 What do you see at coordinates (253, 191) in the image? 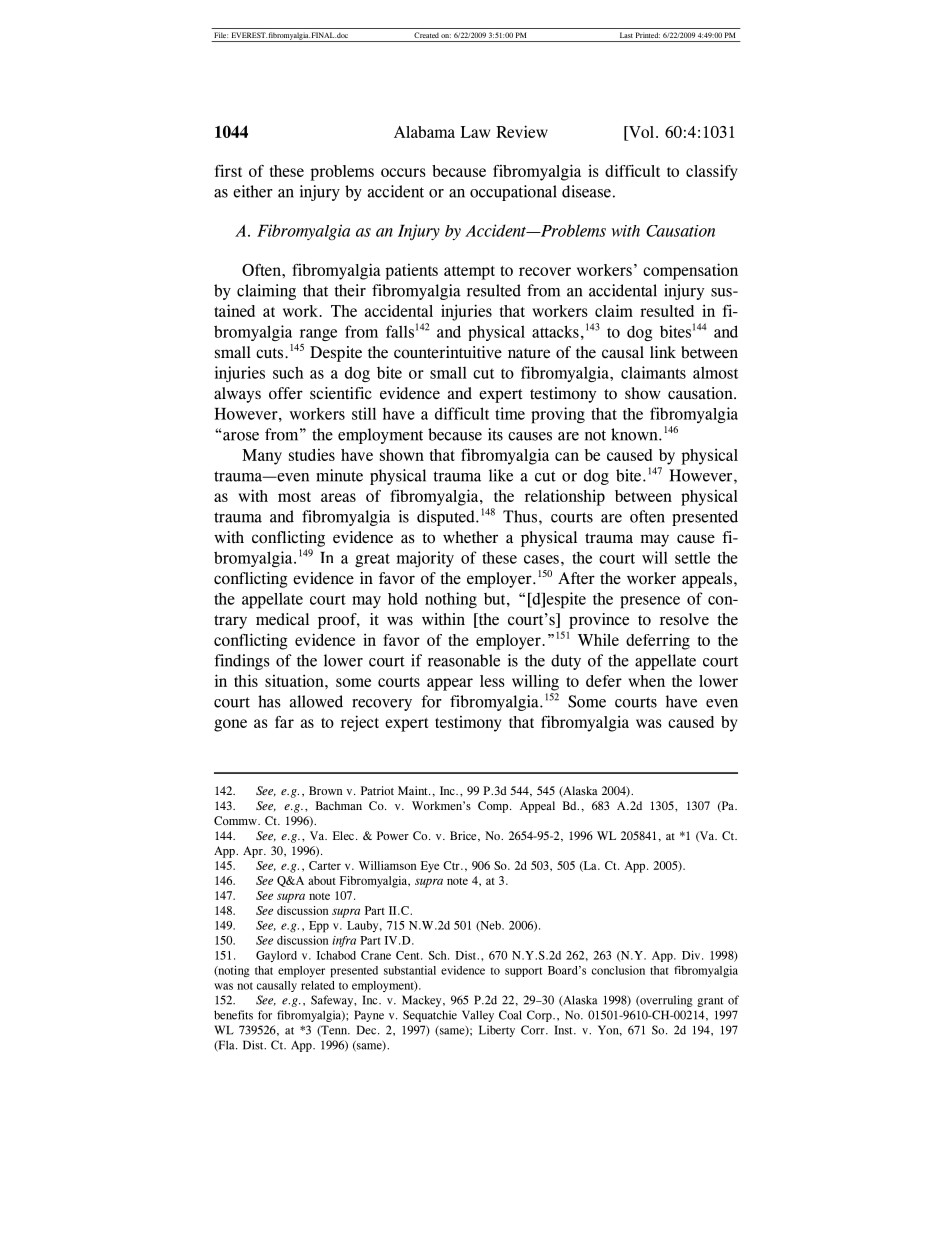
I see `either` at bounding box center [253, 191].
